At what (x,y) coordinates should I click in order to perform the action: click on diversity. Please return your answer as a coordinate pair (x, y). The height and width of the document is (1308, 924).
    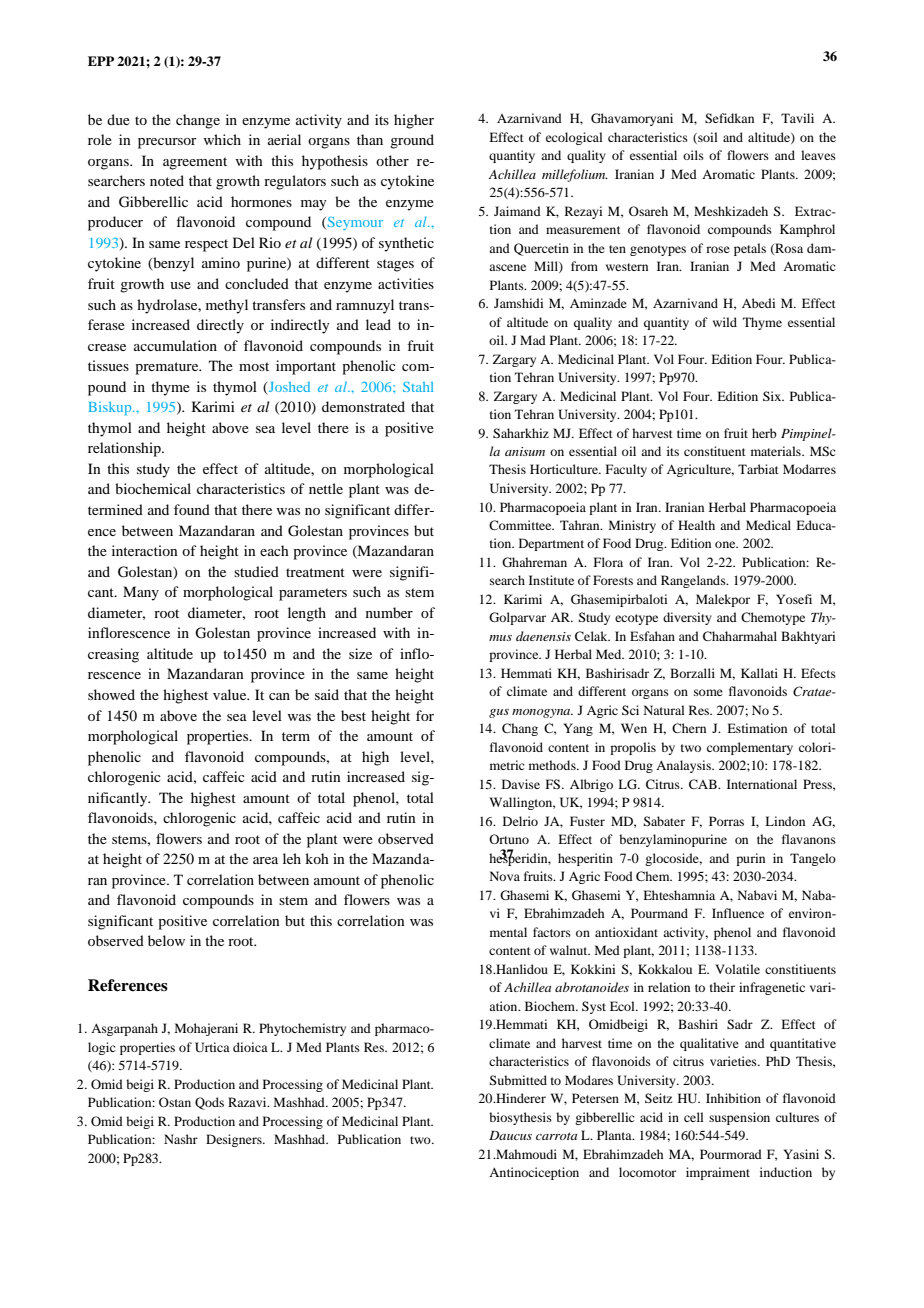
    Looking at the image, I should click on (687, 618).
